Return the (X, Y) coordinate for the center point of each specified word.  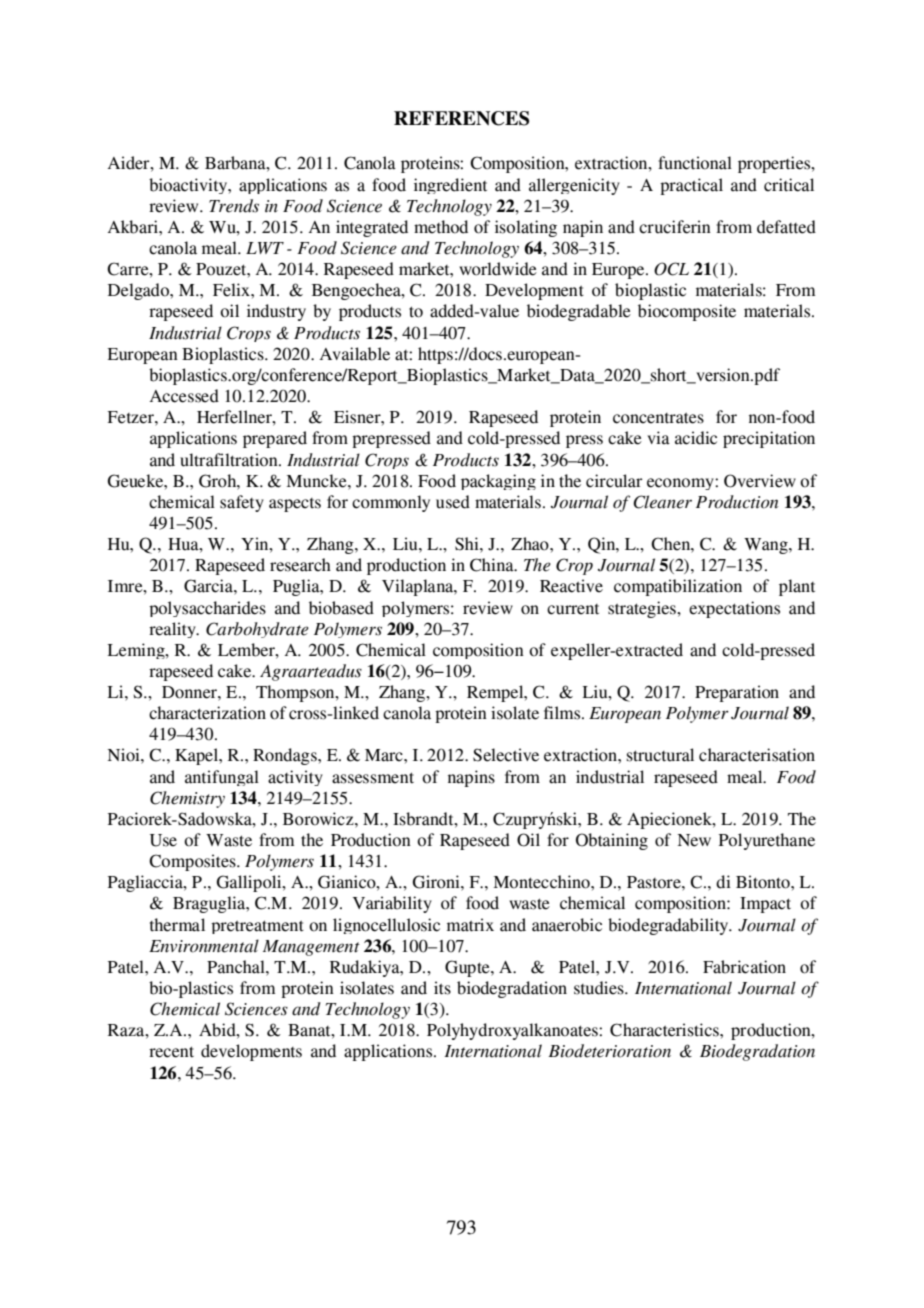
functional (695, 163)
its (442, 988)
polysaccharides (207, 609)
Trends (234, 206)
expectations (734, 609)
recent (171, 1052)
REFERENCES (461, 118)
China (493, 565)
